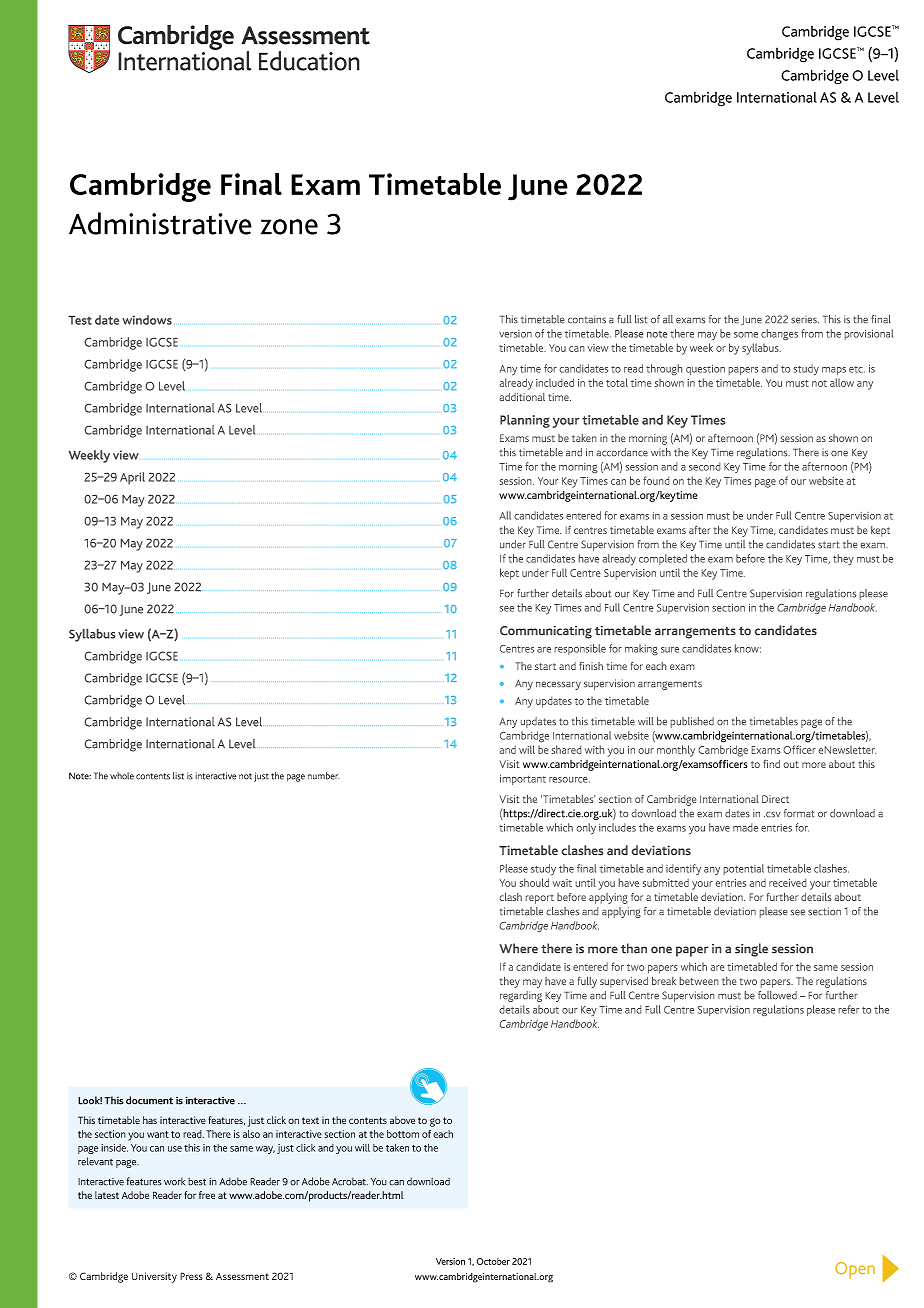 Image resolution: width=924 pixels, height=1308 pixels. Describe the element at coordinates (771, 764) in the screenshot. I see `find` at that location.
